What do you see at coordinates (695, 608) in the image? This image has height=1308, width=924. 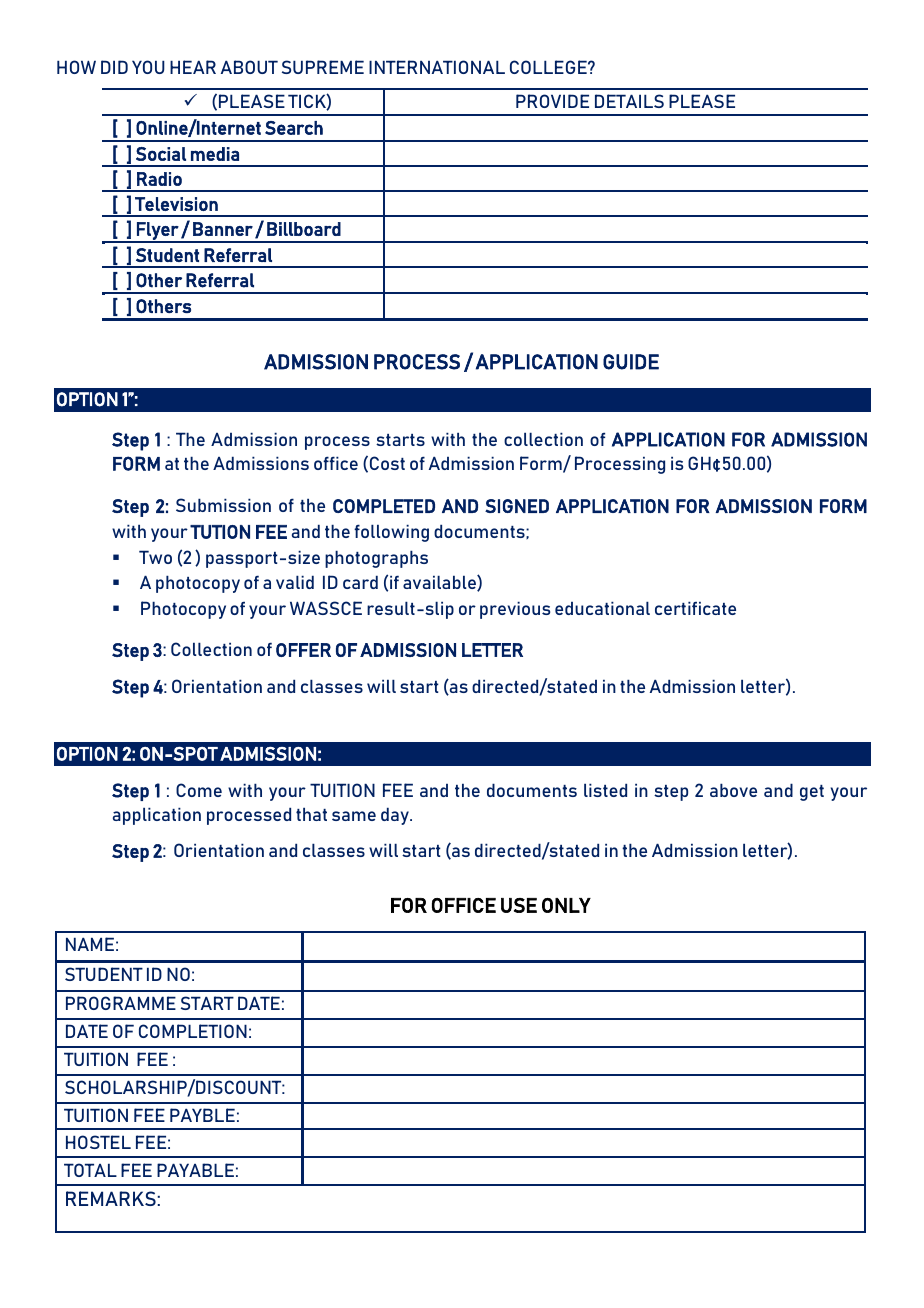 I see `certificate` at bounding box center [695, 608].
